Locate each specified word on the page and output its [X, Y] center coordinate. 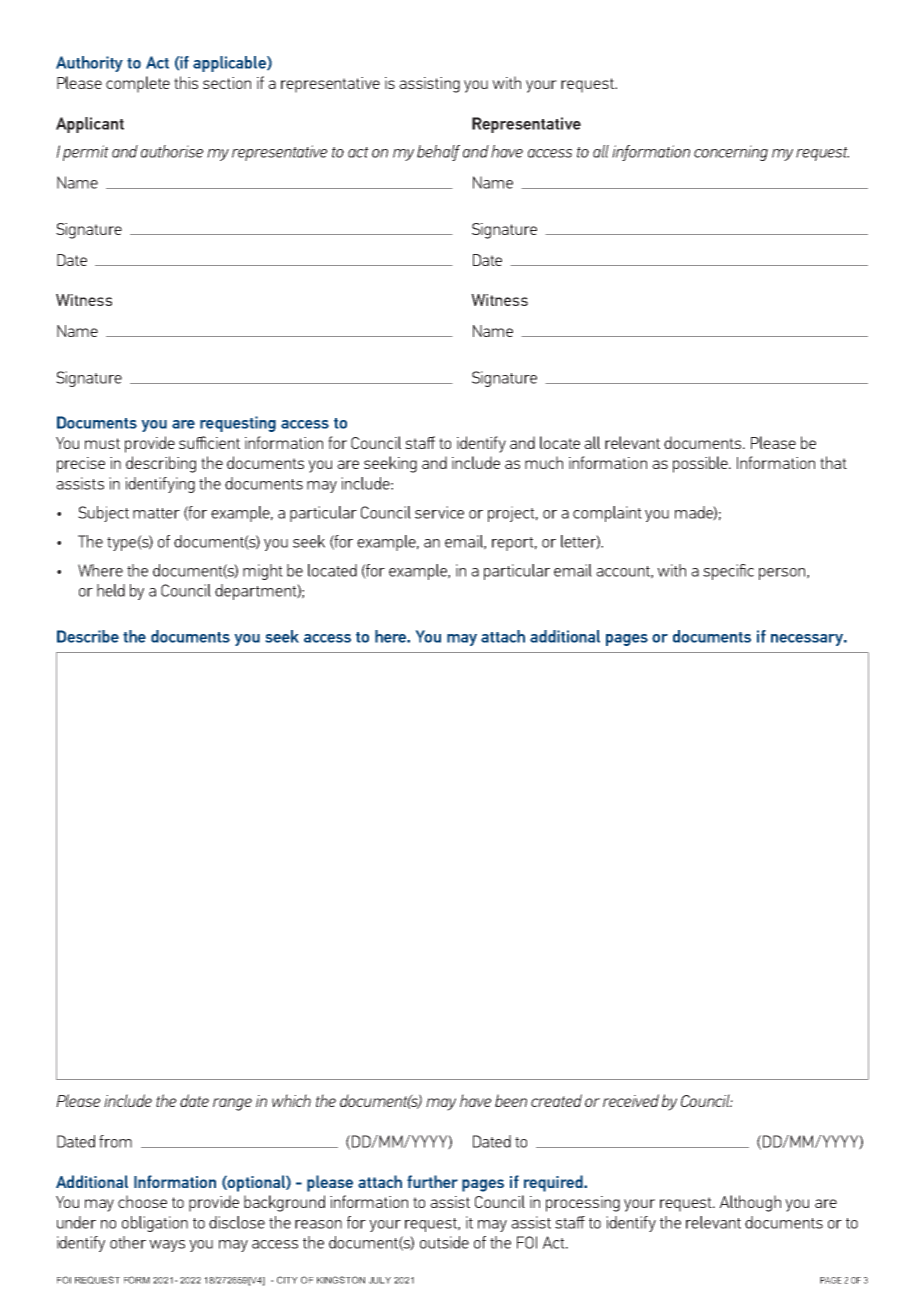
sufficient [209, 442]
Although [750, 1203]
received [631, 1100]
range [232, 1104]
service [439, 512]
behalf [438, 153]
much [544, 462]
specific [728, 572]
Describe [88, 636]
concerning [731, 153]
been [511, 1100]
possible [702, 464]
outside [444, 1242]
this [186, 82]
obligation [155, 1224]
